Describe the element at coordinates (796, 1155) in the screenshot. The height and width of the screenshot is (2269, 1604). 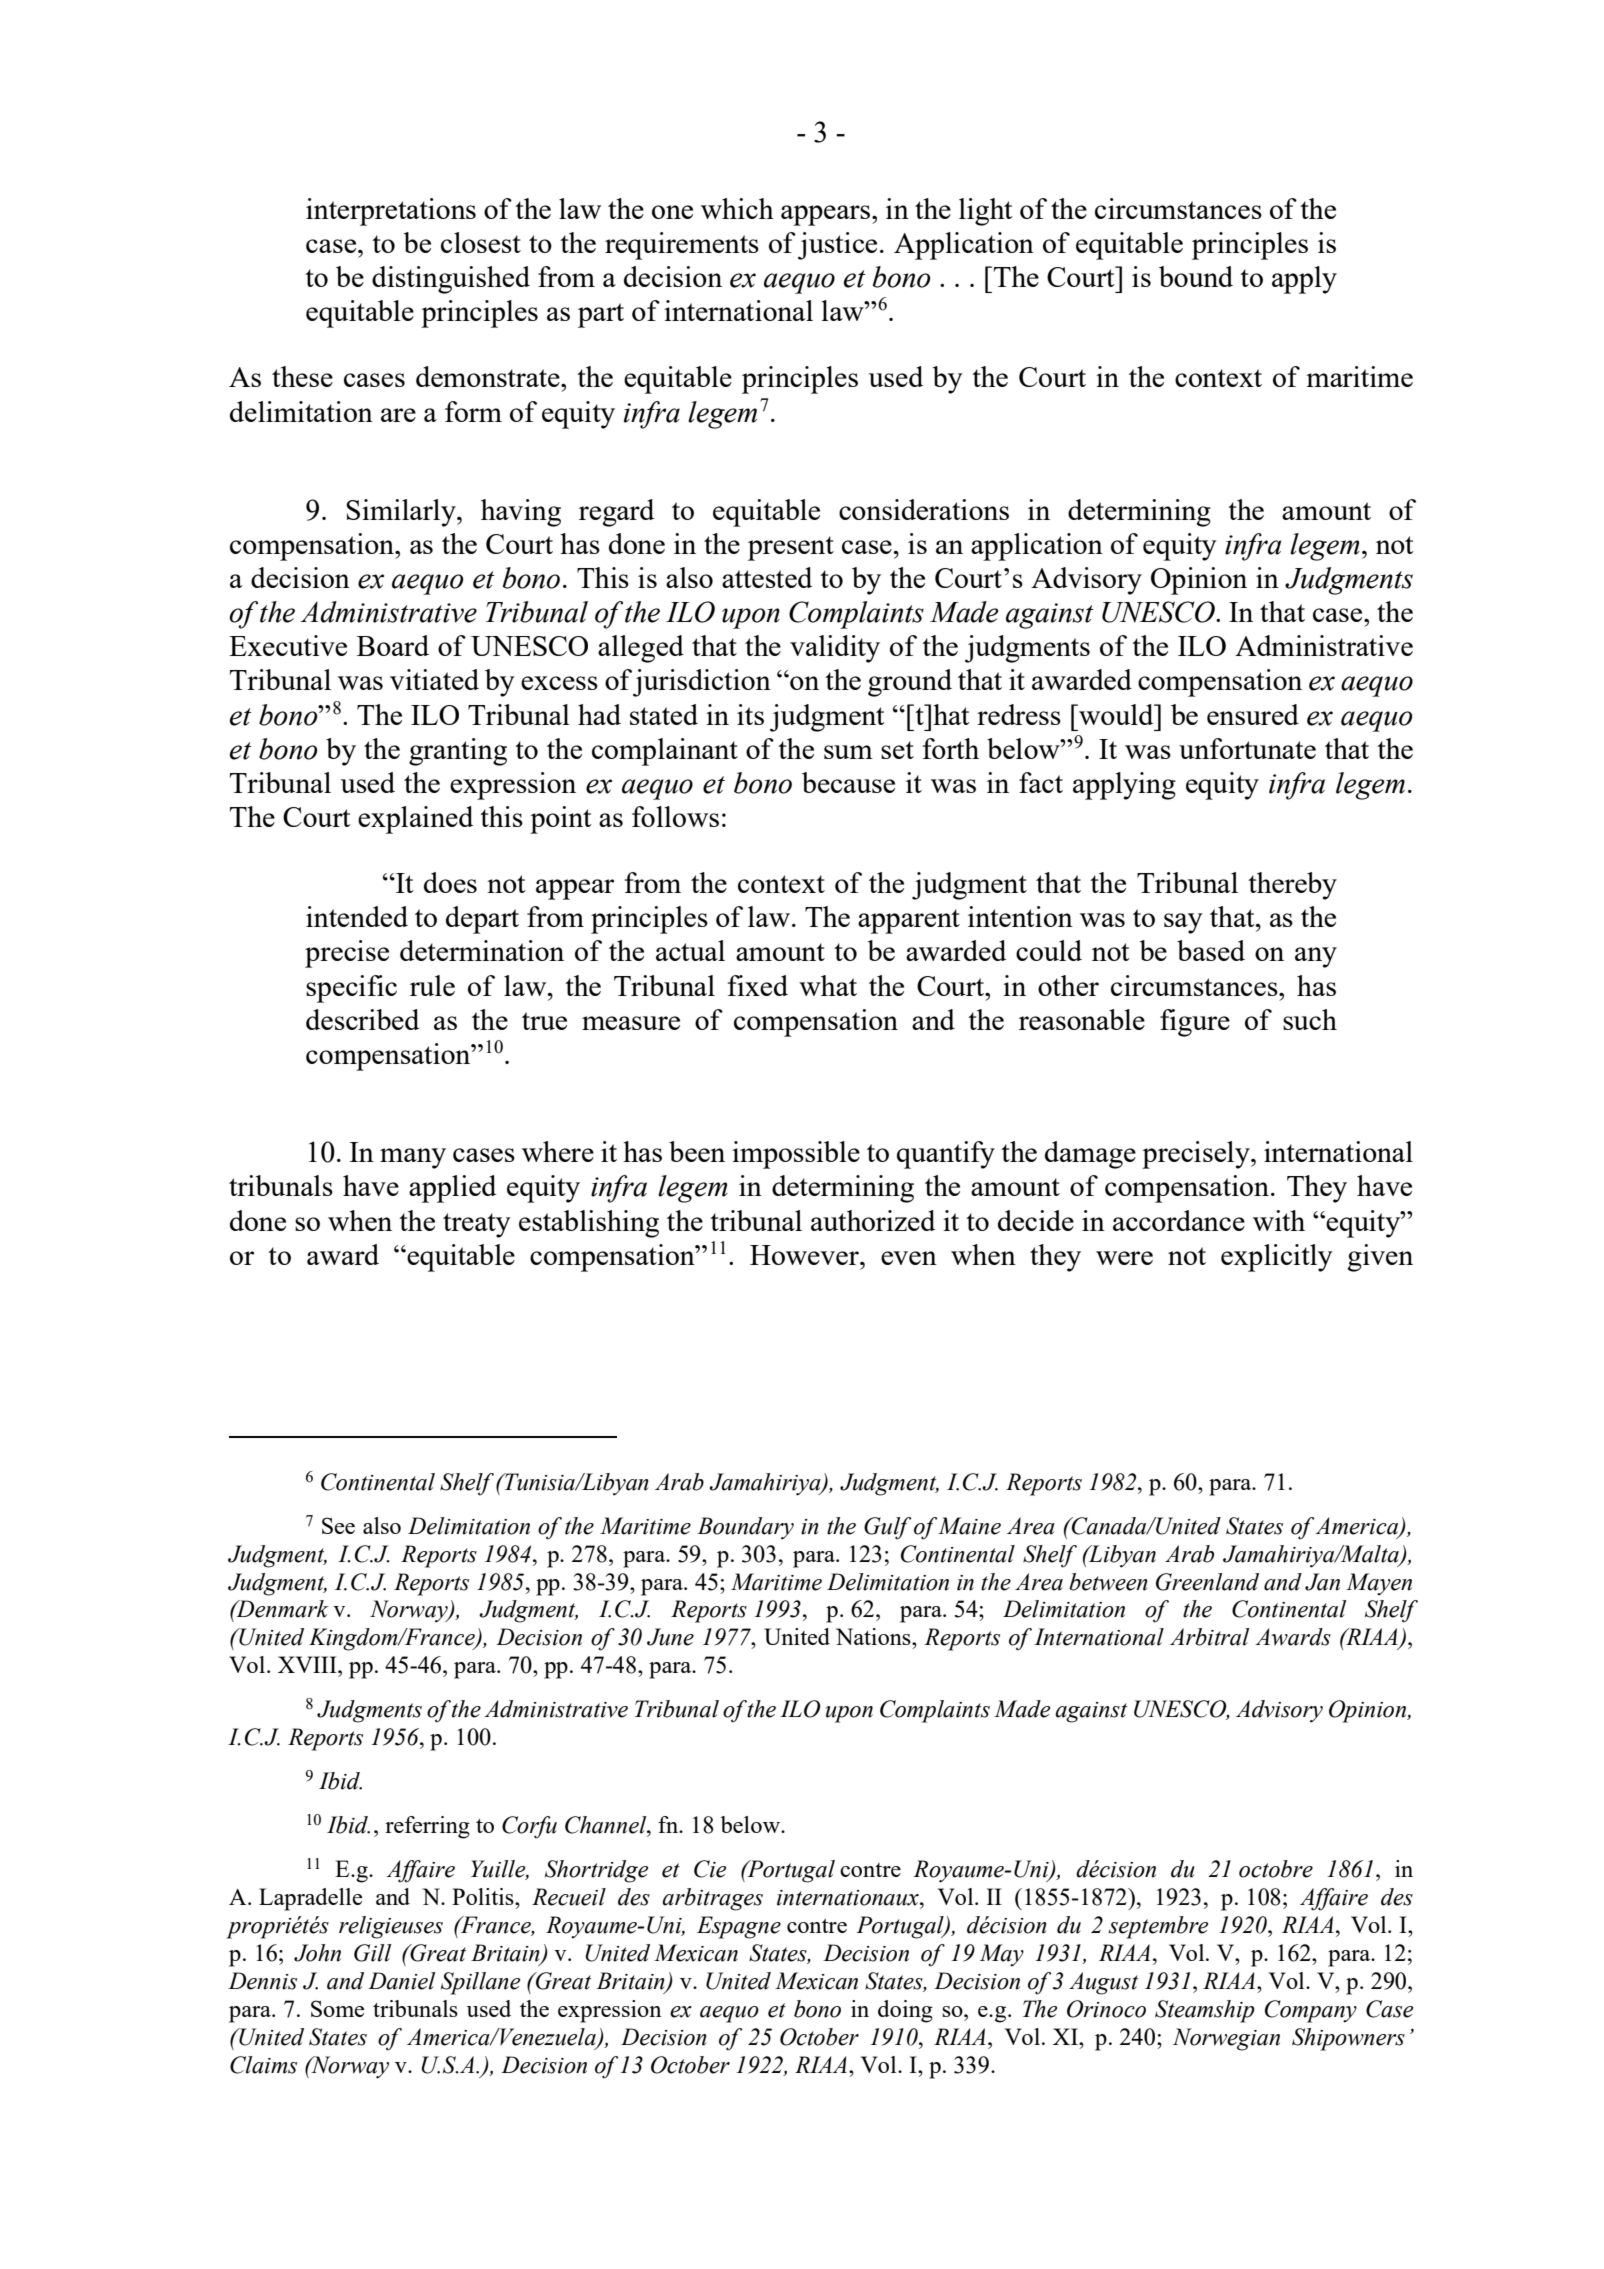
I see `impossible` at that location.
